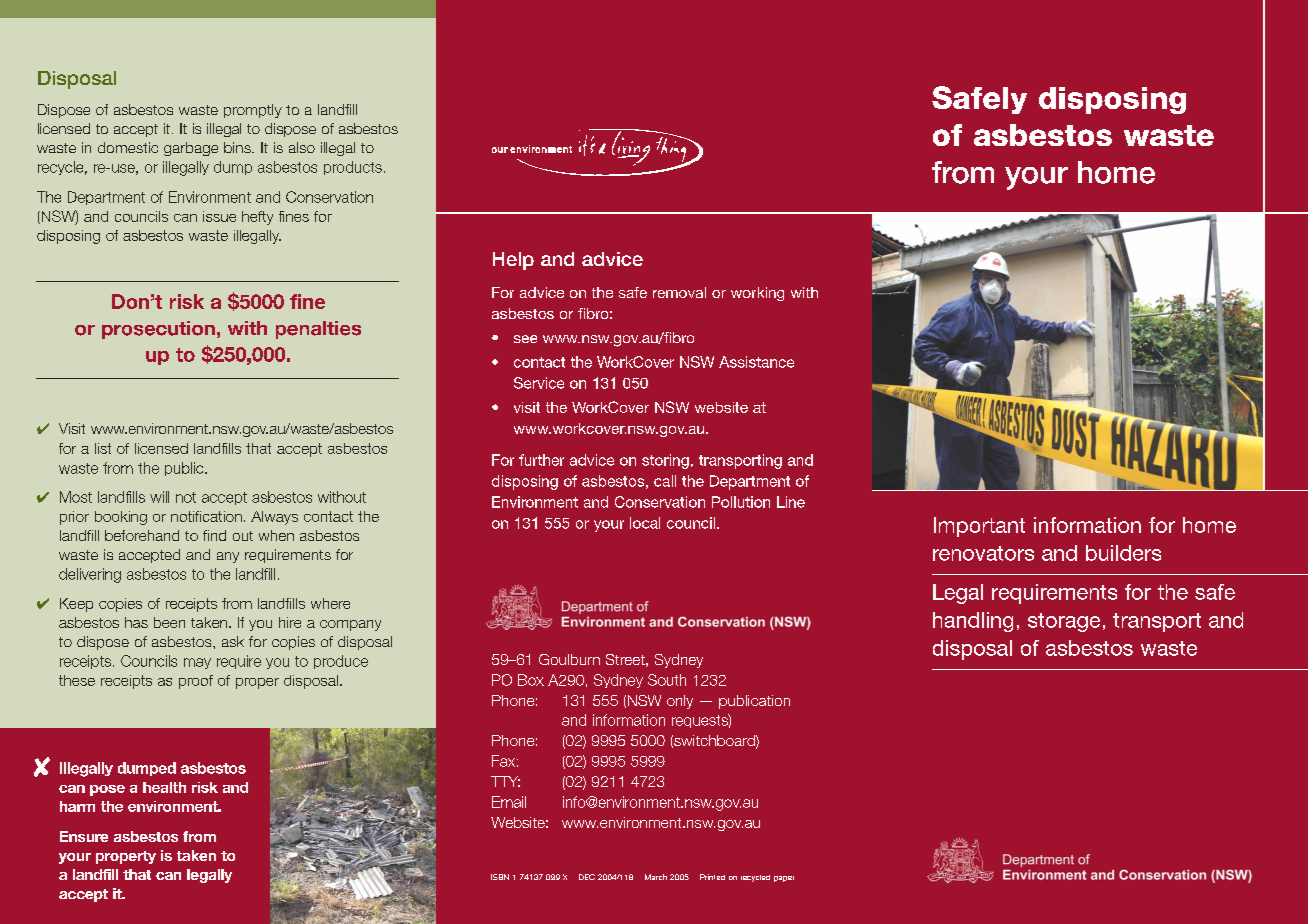 Image resolution: width=1308 pixels, height=924 pixels. I want to click on products, so click(353, 168).
